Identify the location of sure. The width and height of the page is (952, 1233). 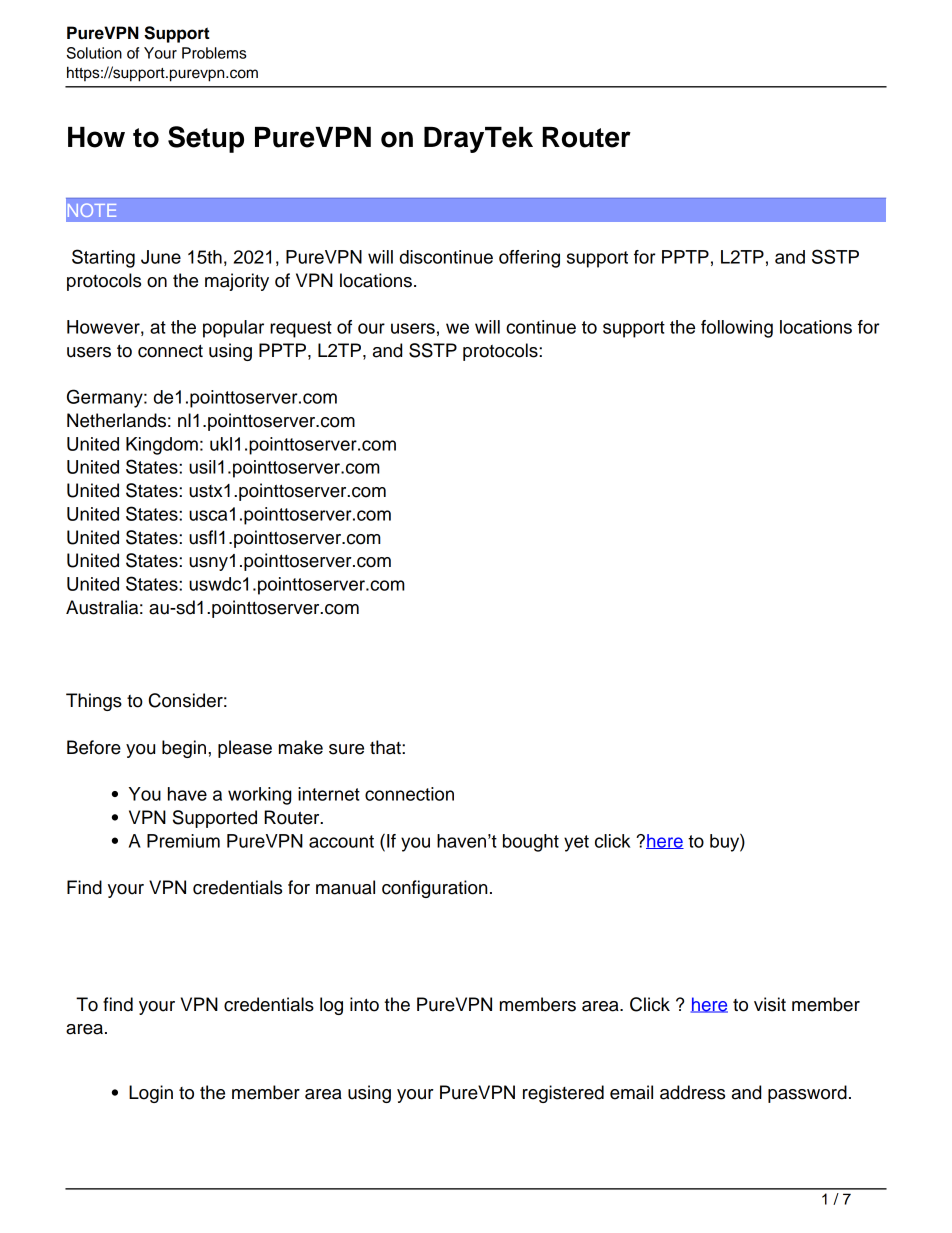
(346, 749).
